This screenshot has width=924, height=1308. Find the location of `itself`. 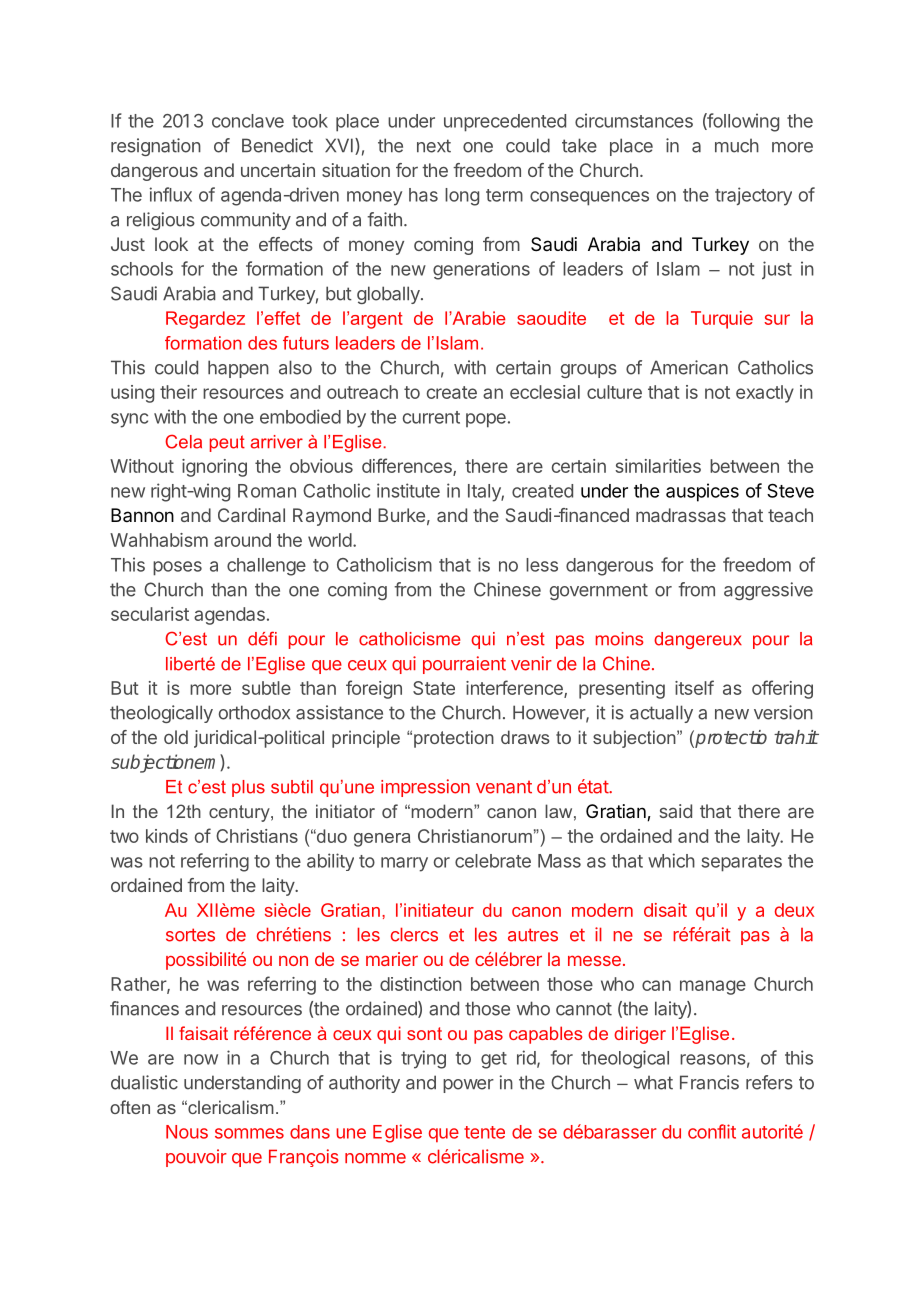

itself is located at coordinates (694, 687).
